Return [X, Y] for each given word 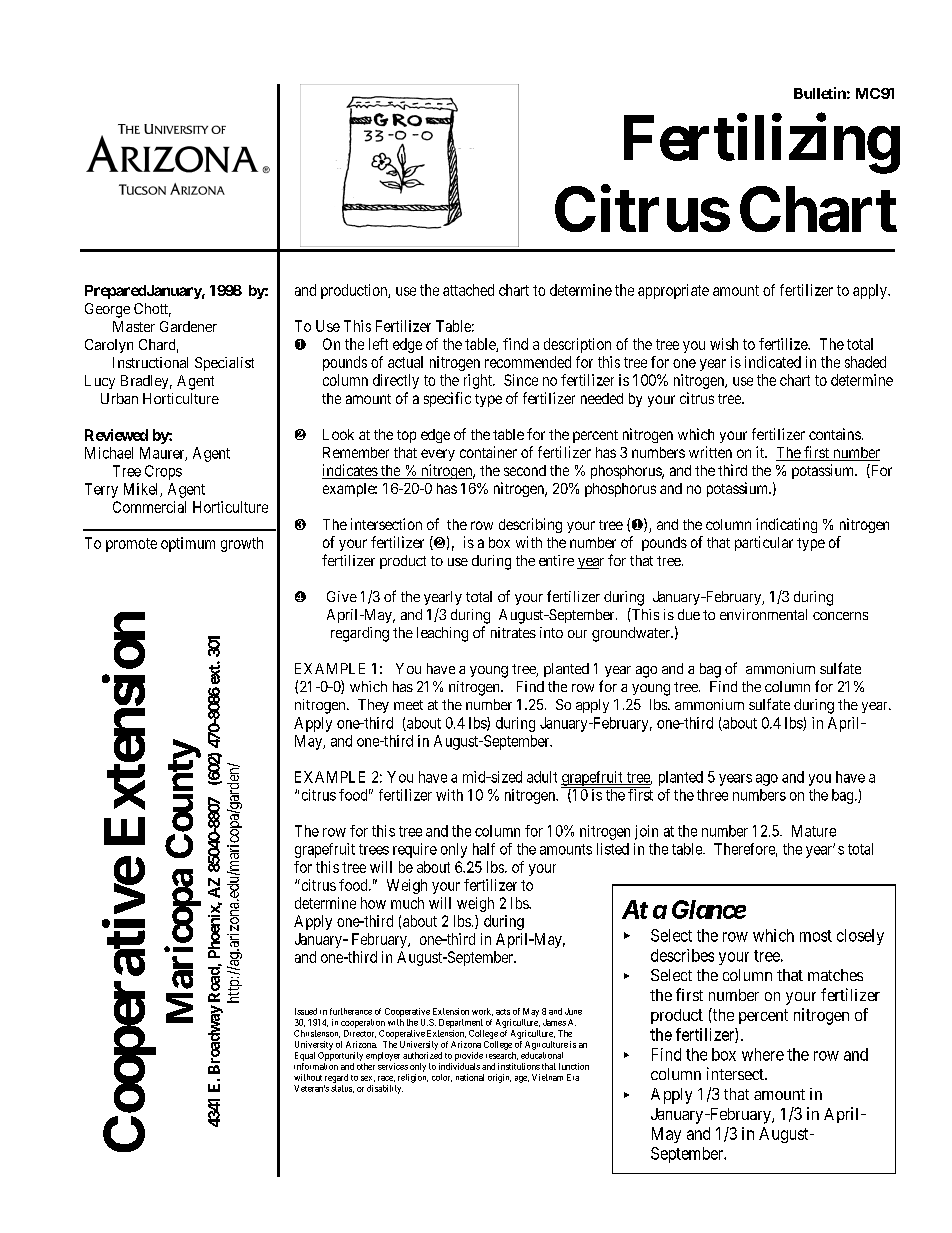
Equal [305, 1056]
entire [556, 560]
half [484, 849]
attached [468, 290]
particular [764, 543]
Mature [814, 831]
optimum [188, 544]
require [415, 850]
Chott [152, 310]
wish [724, 344]
